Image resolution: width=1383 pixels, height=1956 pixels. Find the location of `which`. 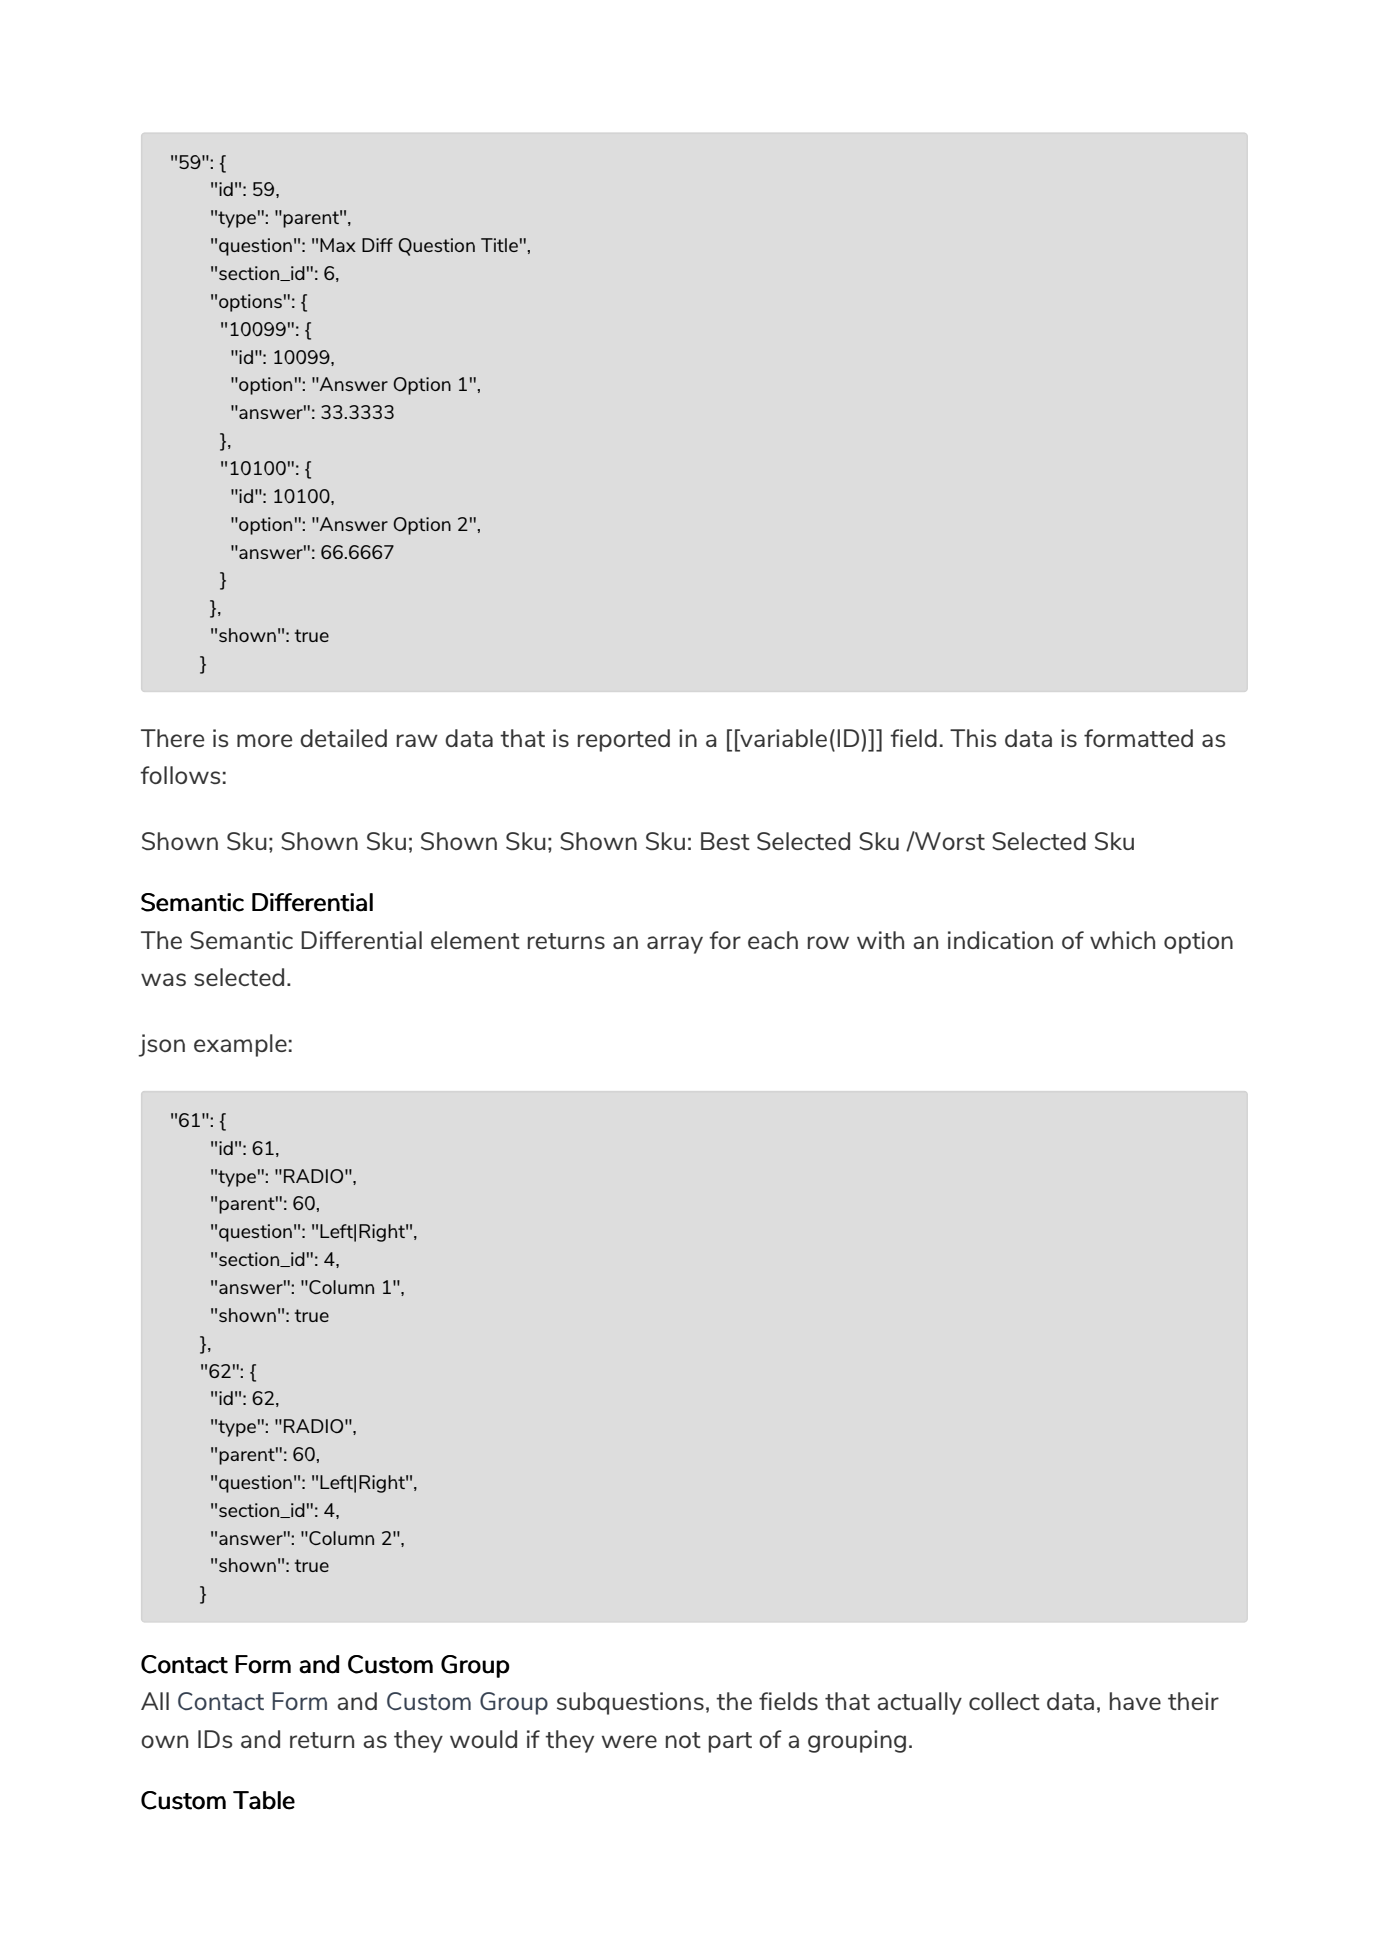

which is located at coordinates (1122, 940).
